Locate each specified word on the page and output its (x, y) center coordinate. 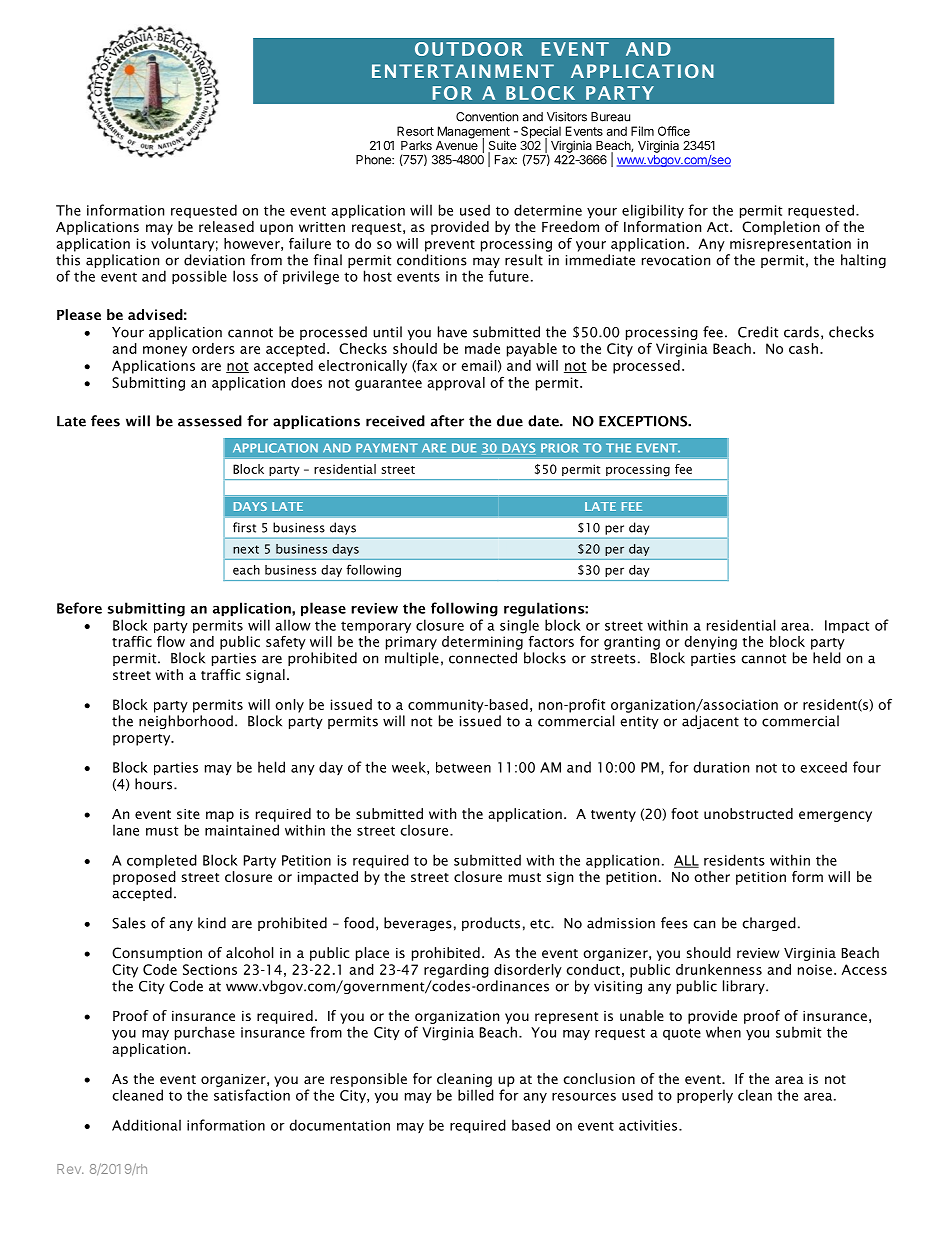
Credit (758, 332)
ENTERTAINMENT (463, 71)
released (226, 226)
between (463, 767)
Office (674, 131)
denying (710, 643)
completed (162, 861)
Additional (146, 1125)
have (452, 332)
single (519, 626)
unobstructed (748, 813)
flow (171, 641)
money (165, 351)
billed (476, 1095)
